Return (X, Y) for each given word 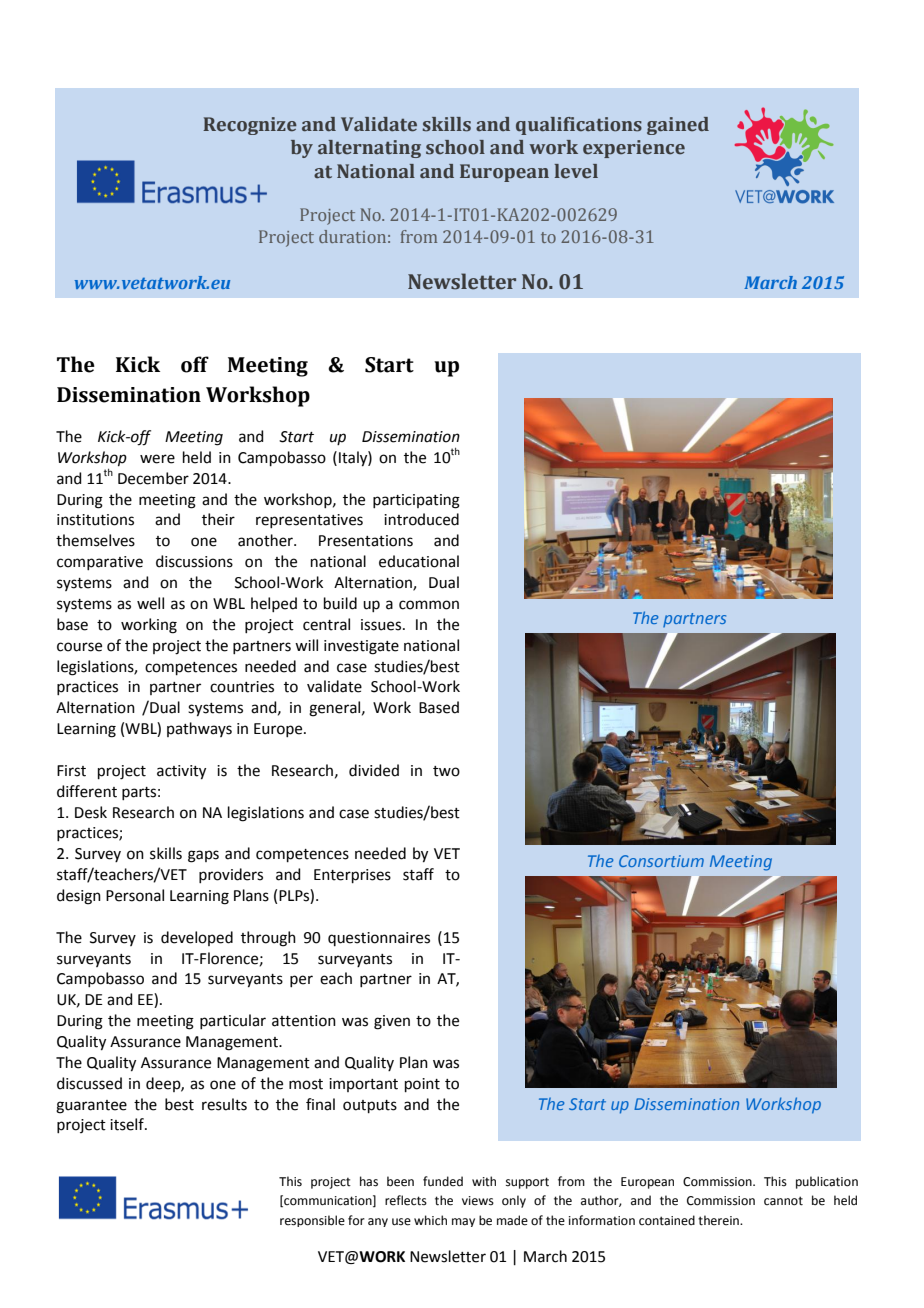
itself (128, 1124)
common (429, 605)
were (157, 459)
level (576, 171)
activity (181, 772)
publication (827, 1182)
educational (419, 561)
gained (678, 126)
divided (374, 770)
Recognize (250, 126)
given (392, 1022)
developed (197, 938)
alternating (369, 149)
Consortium (661, 861)
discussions (194, 561)
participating (416, 501)
